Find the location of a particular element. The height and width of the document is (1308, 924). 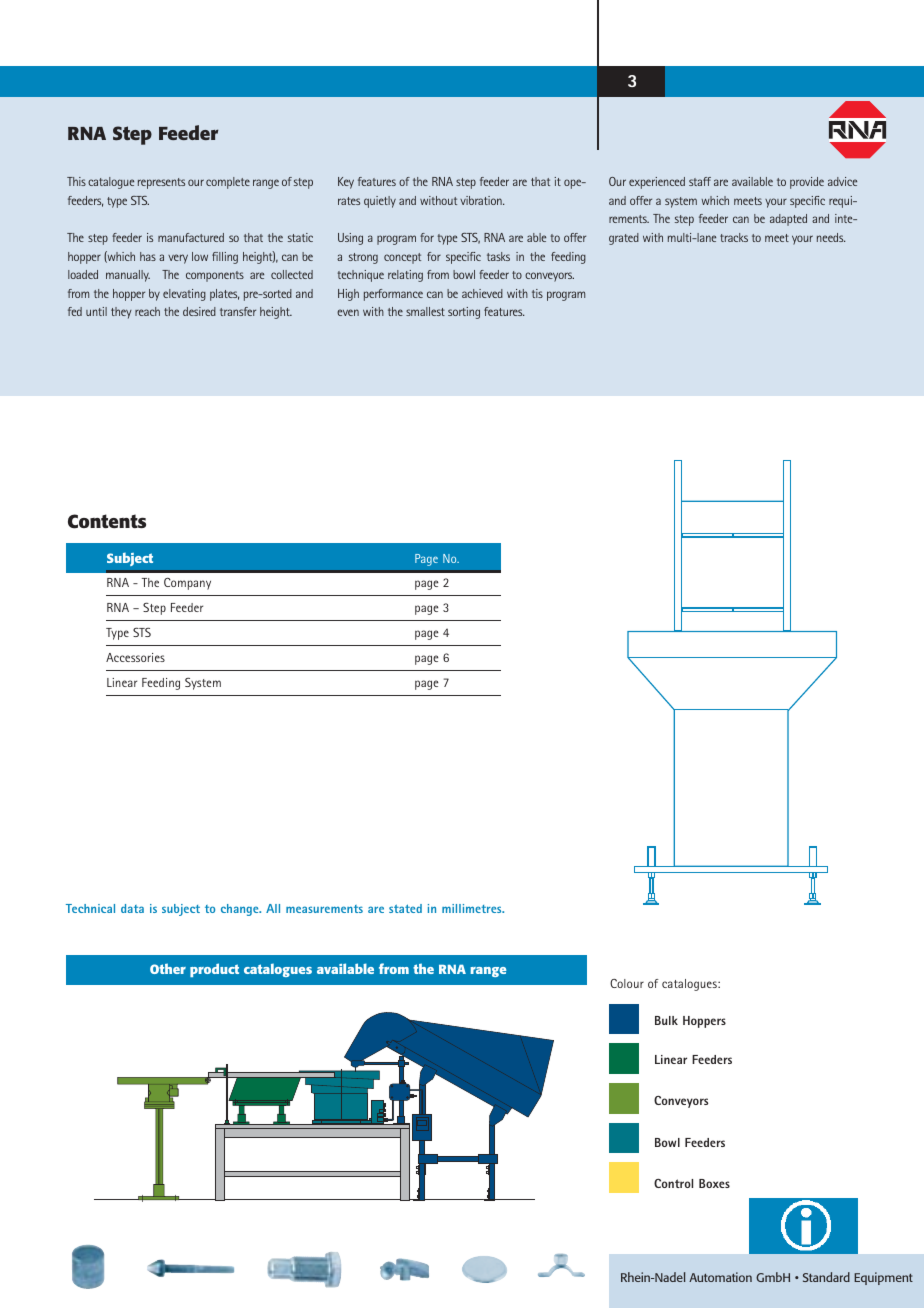

vibration is located at coordinates (482, 200).
